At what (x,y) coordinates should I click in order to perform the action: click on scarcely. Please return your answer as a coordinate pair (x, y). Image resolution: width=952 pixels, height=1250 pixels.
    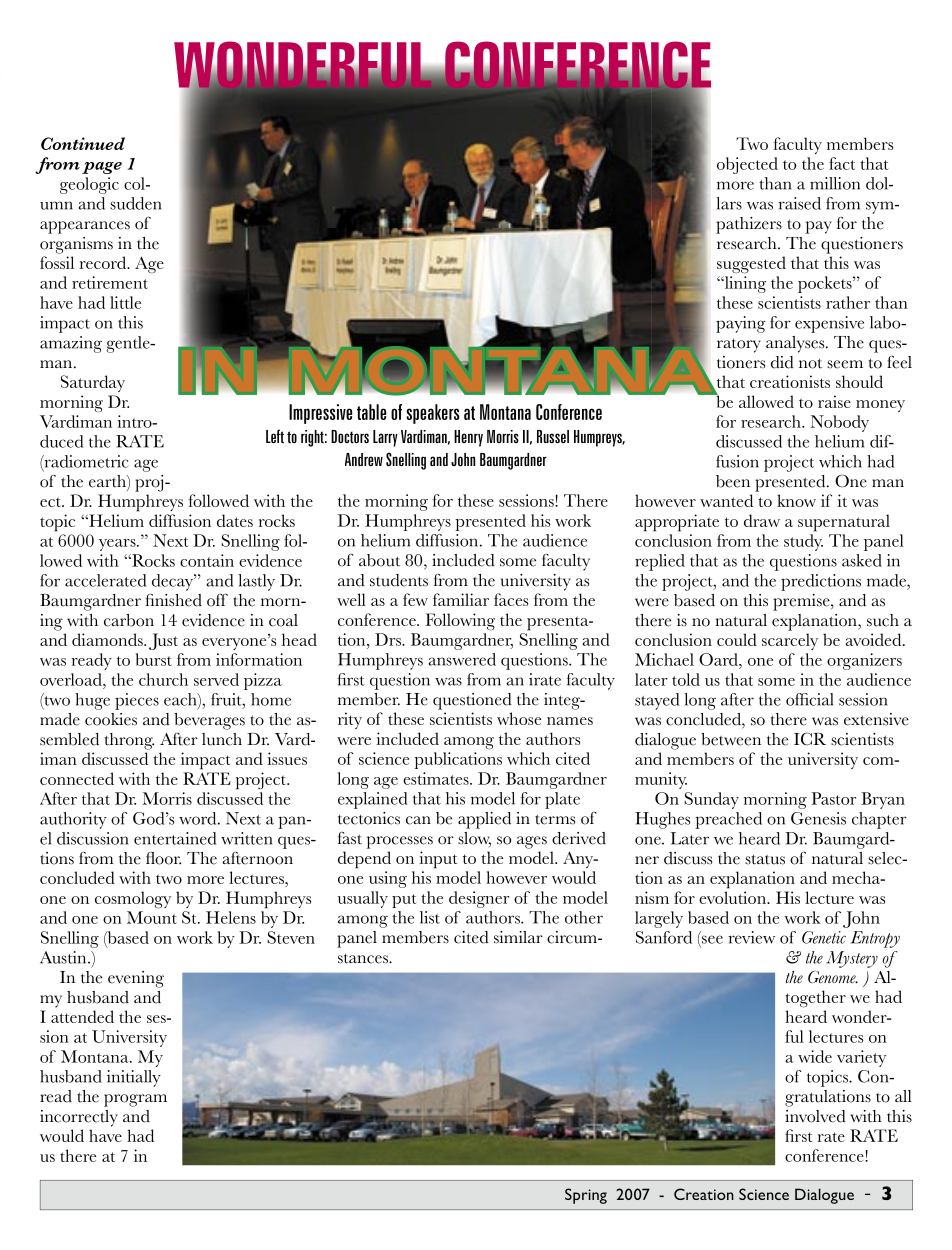
    Looking at the image, I should click on (790, 641).
